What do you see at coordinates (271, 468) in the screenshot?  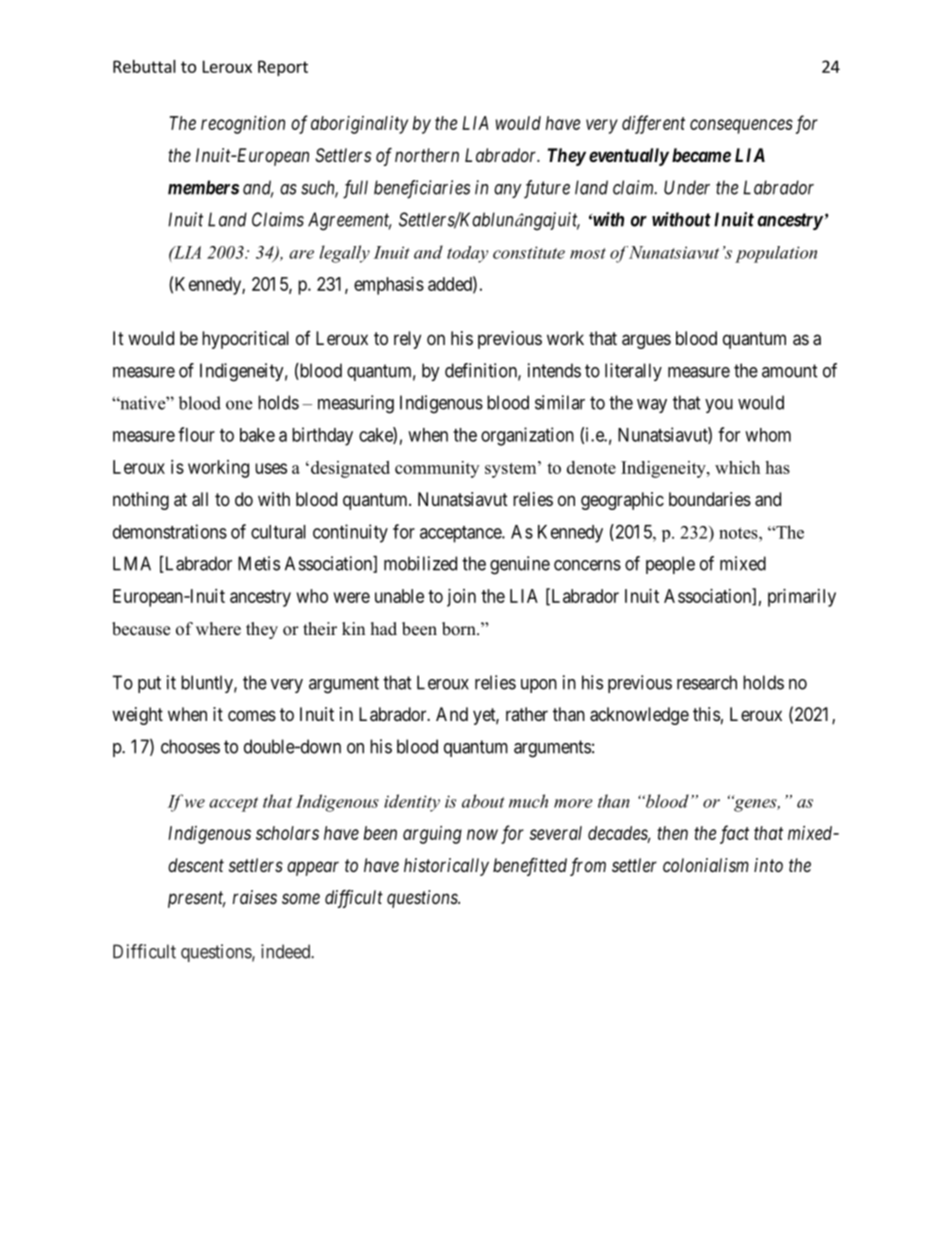 I see `uses` at bounding box center [271, 468].
